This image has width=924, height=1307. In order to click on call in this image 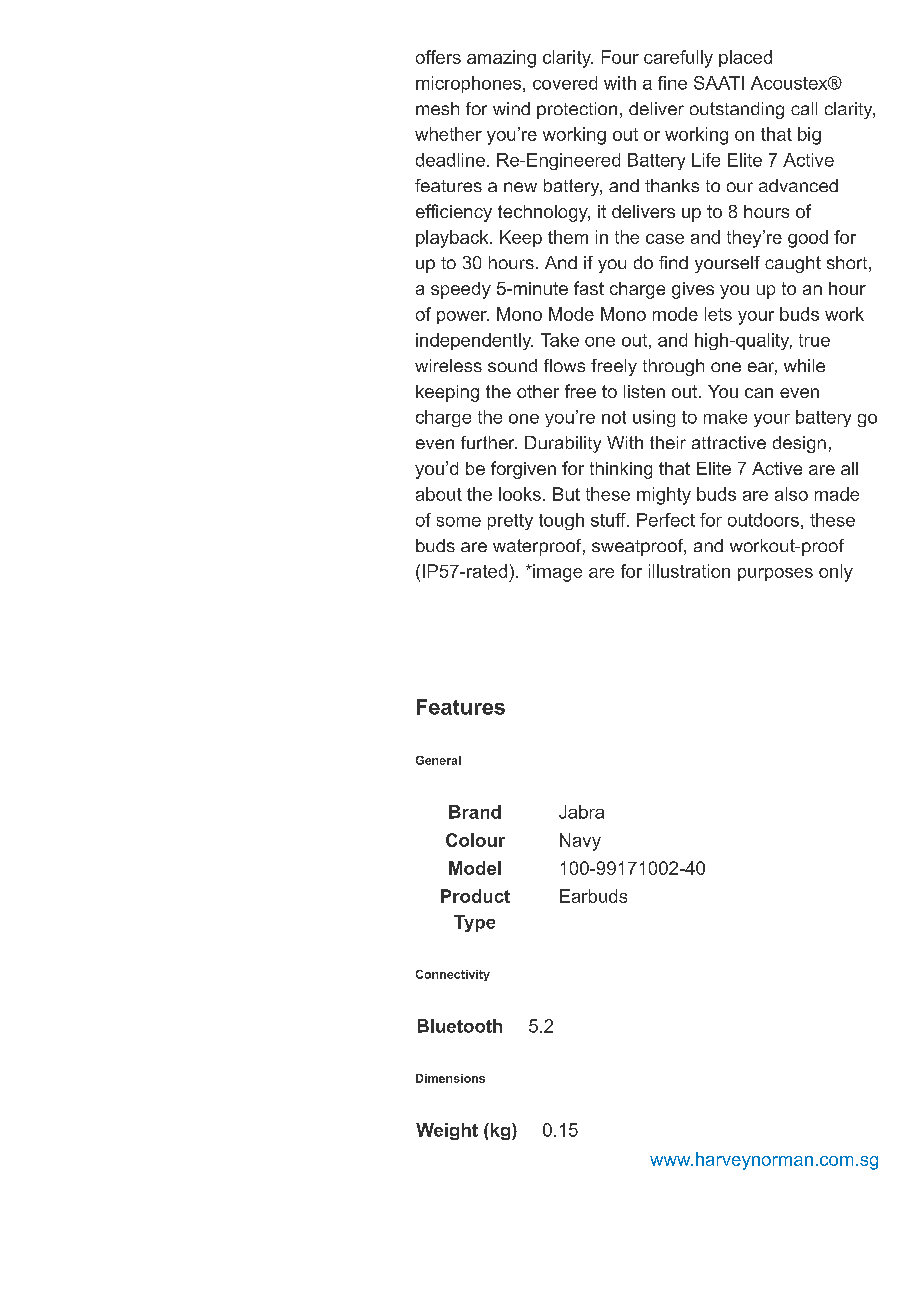, I will do `click(804, 108)`.
